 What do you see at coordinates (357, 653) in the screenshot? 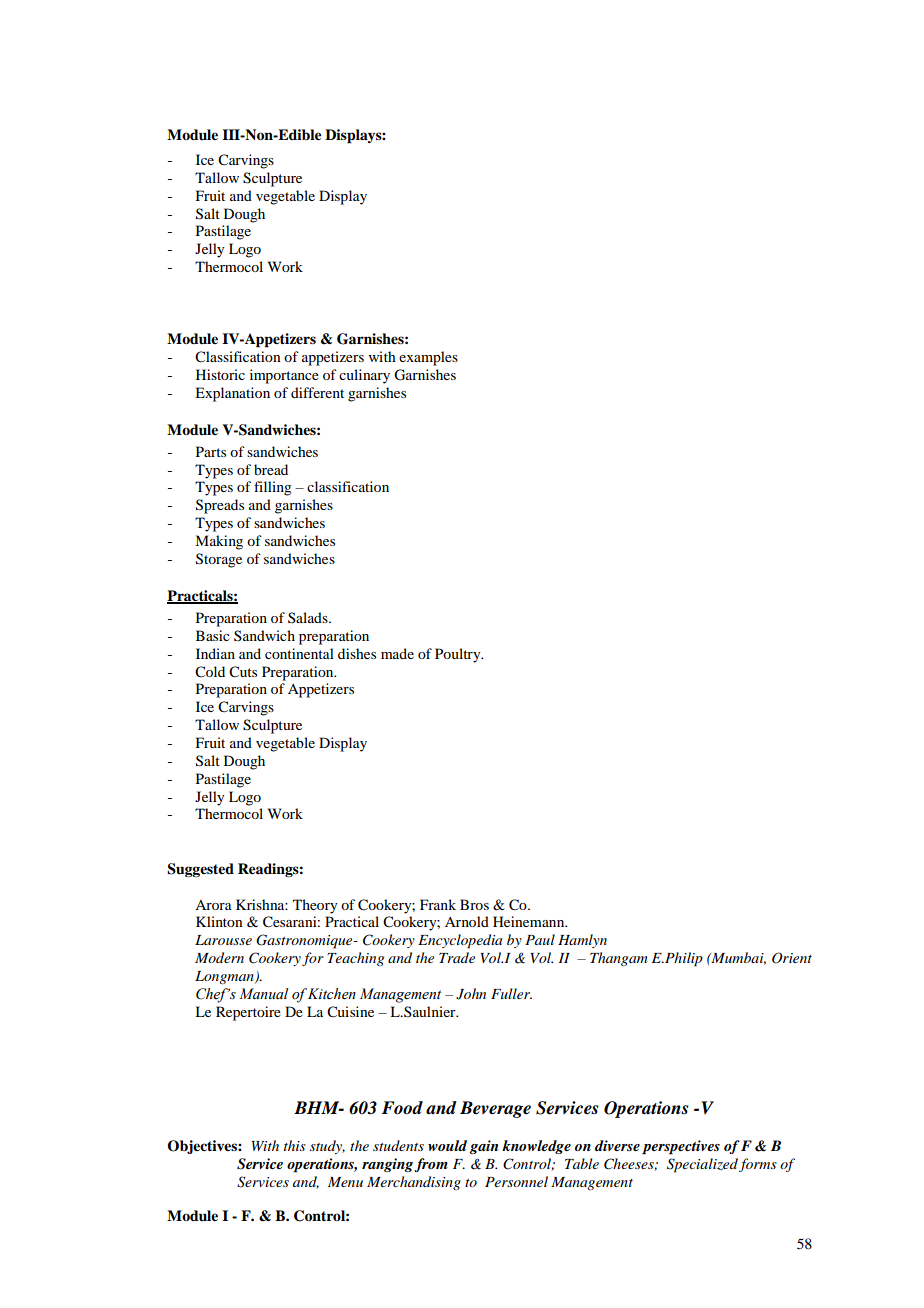
I see `dishes` at bounding box center [357, 653].
